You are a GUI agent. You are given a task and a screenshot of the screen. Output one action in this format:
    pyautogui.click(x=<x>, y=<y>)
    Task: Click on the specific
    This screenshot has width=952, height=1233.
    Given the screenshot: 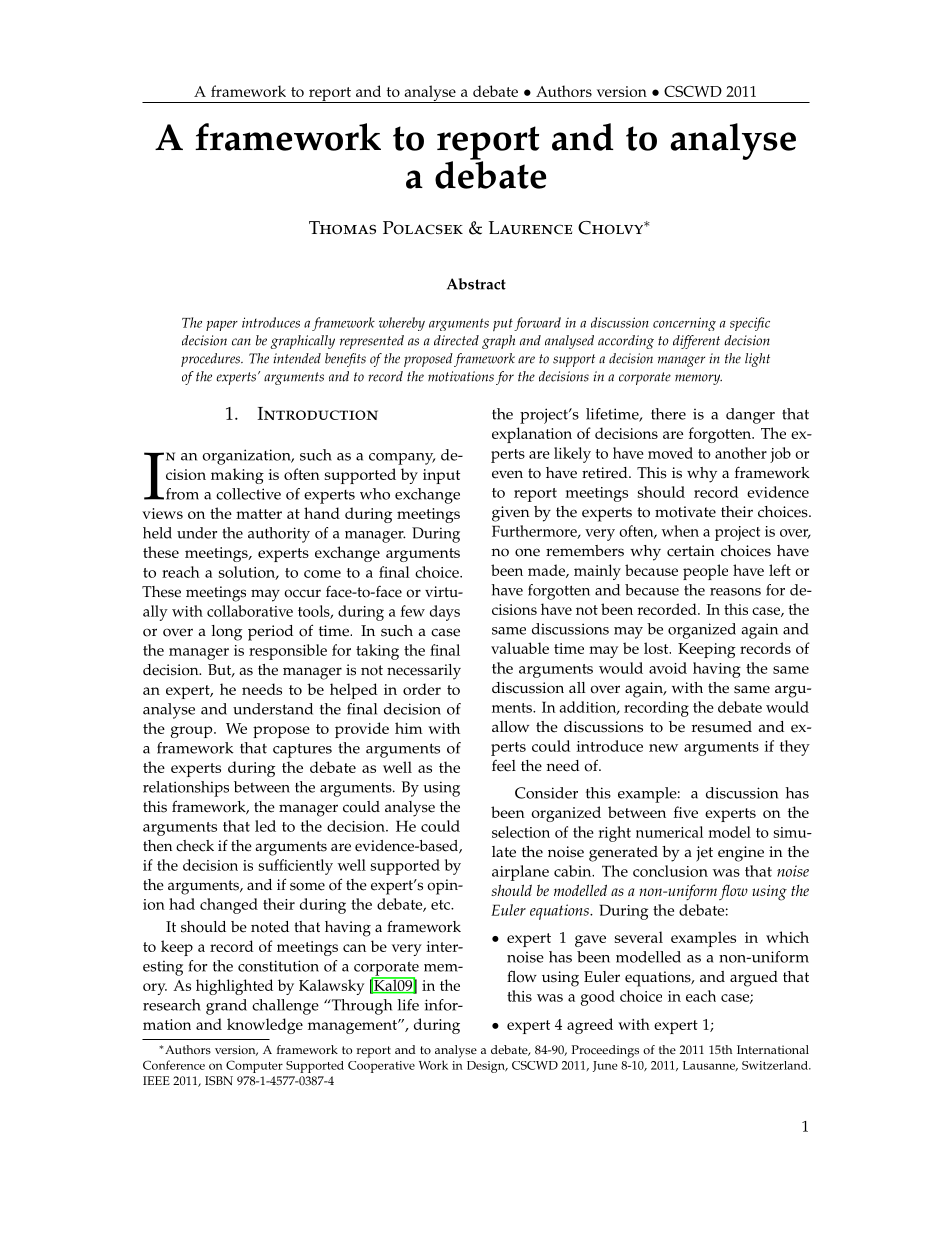 What is the action you would take?
    pyautogui.click(x=750, y=324)
